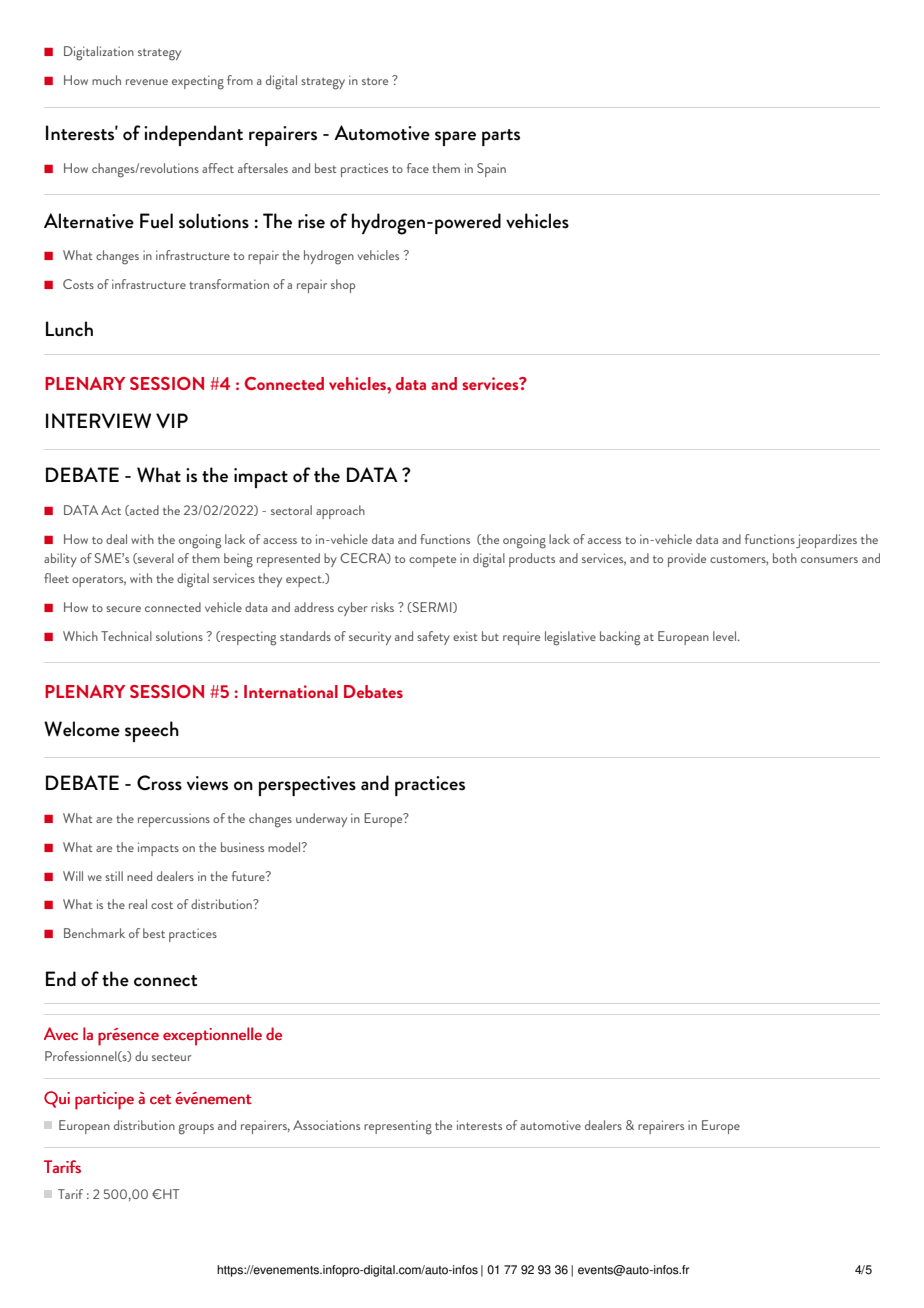 This page has height=1308, width=924. I want to click on perspectives, so click(307, 786).
